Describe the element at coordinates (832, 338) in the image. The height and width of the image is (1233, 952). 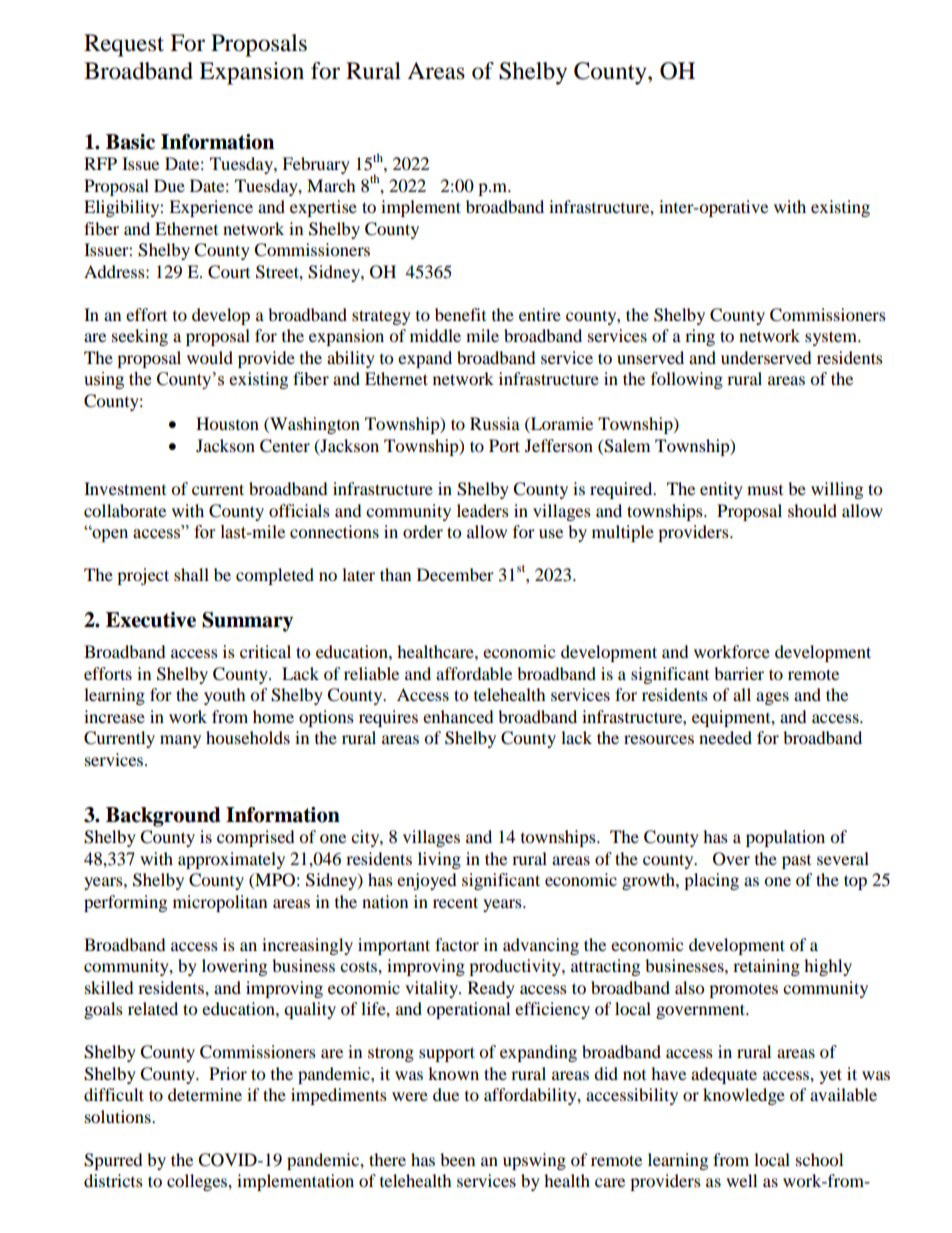
I see `system` at that location.
